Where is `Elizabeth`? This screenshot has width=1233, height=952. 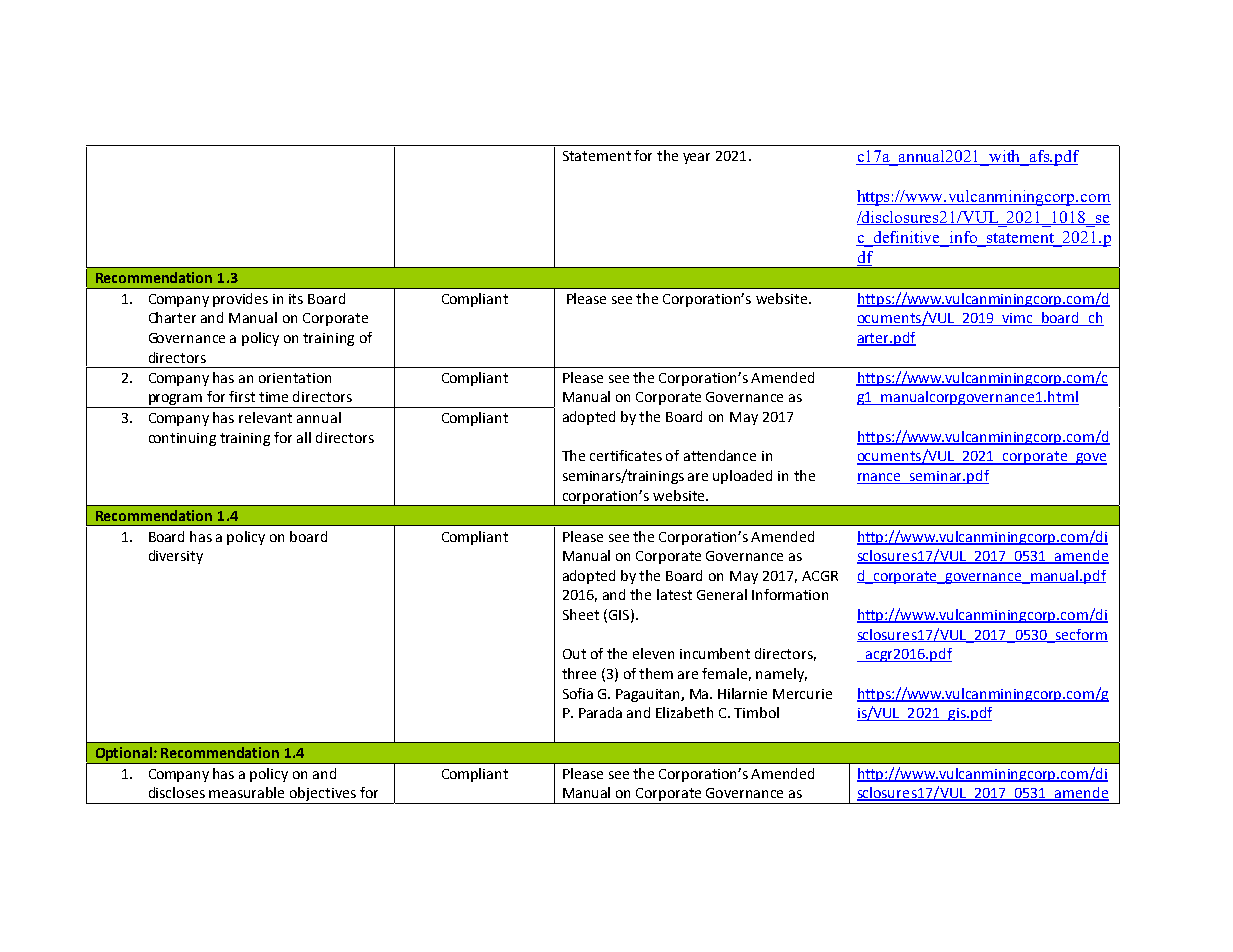
Elizabeth is located at coordinates (684, 712).
